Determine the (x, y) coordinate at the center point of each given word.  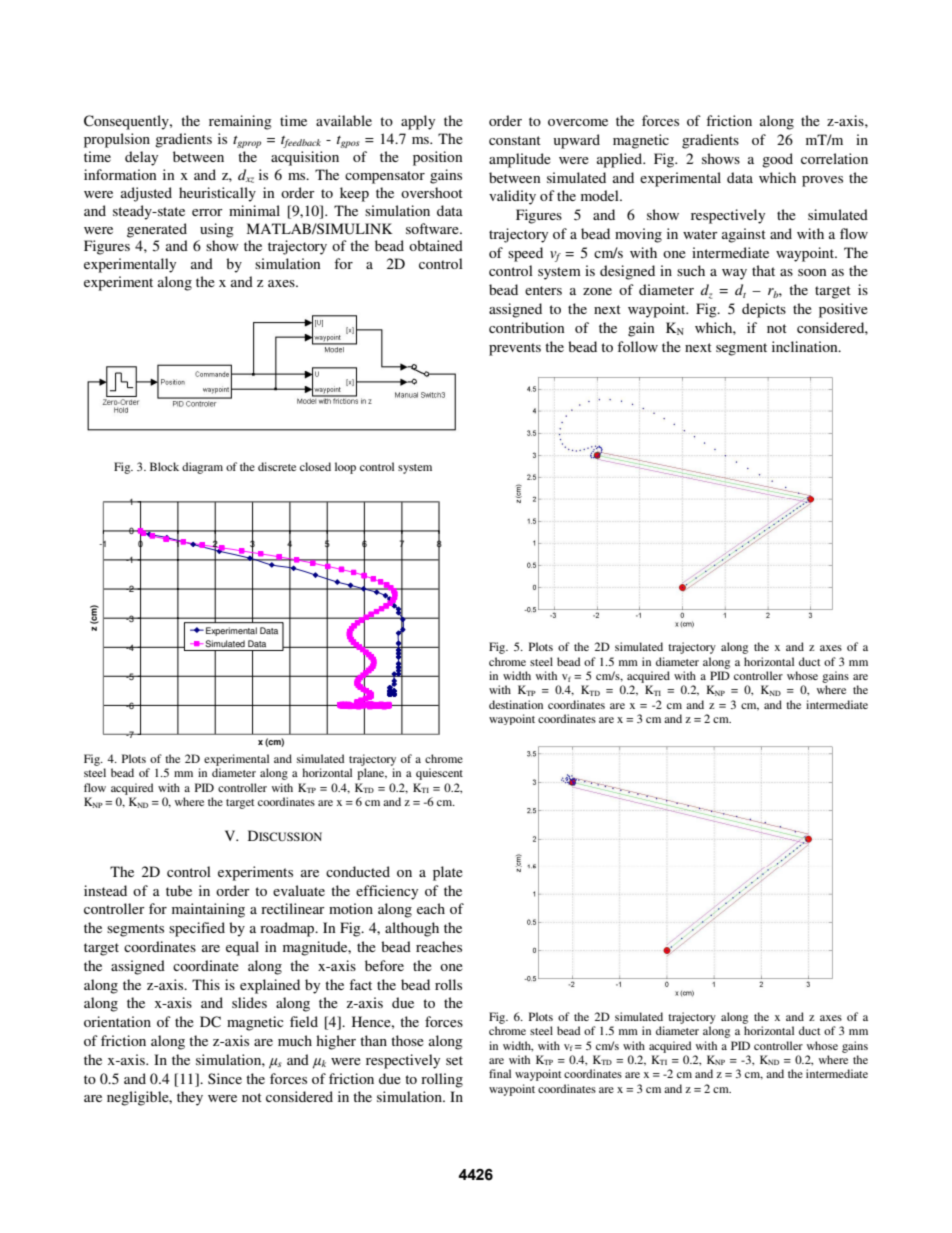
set (454, 1060)
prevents (515, 349)
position (437, 158)
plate (448, 873)
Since (225, 1078)
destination (516, 704)
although (412, 929)
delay (141, 158)
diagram (202, 468)
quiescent (439, 774)
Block (164, 466)
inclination (806, 346)
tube (179, 890)
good (777, 160)
